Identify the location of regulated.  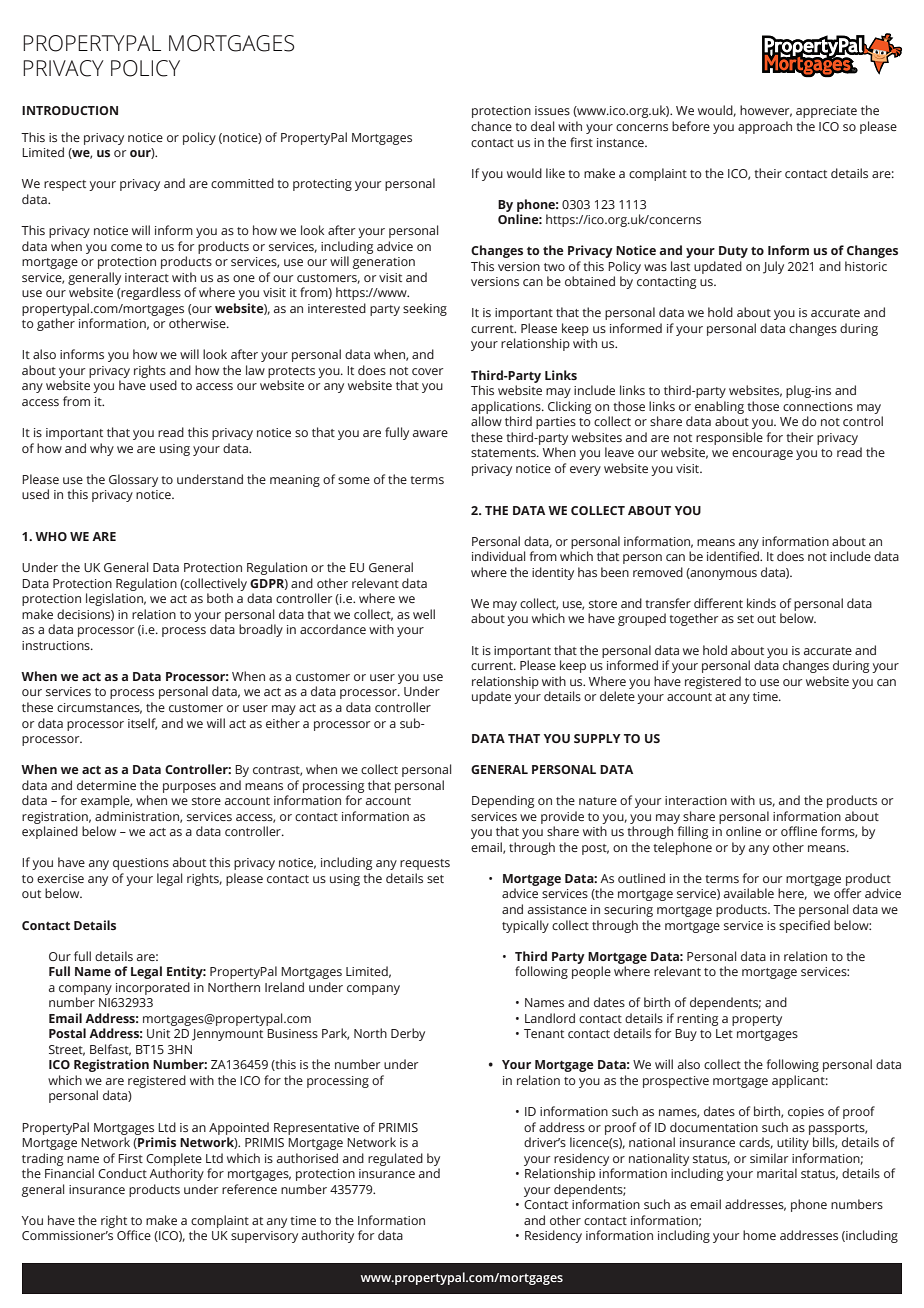
(395, 1159).
